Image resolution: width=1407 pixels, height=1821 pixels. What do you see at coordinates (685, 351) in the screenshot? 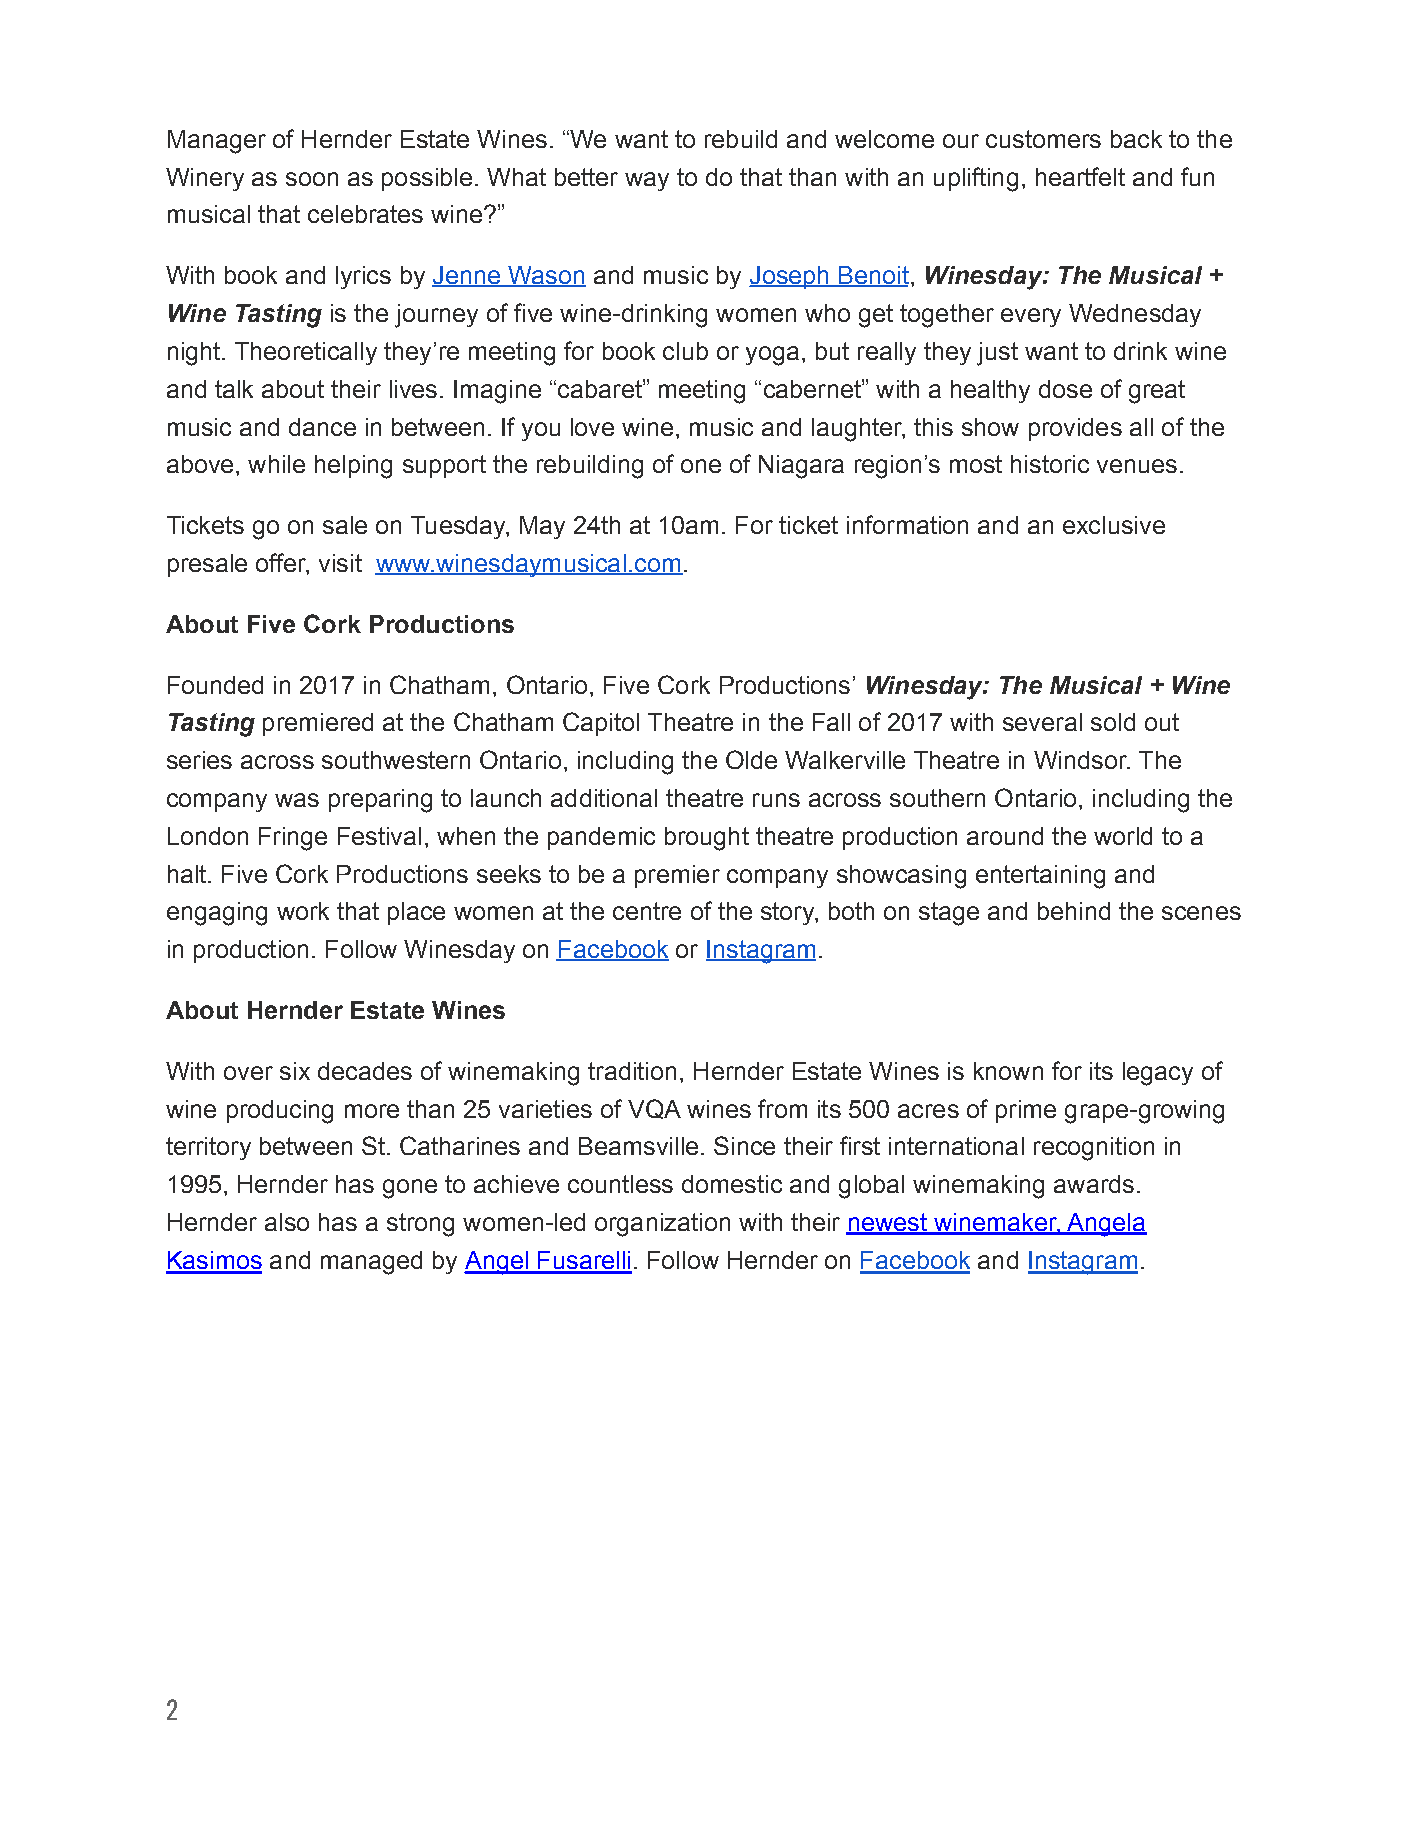
I see `club` at bounding box center [685, 351].
